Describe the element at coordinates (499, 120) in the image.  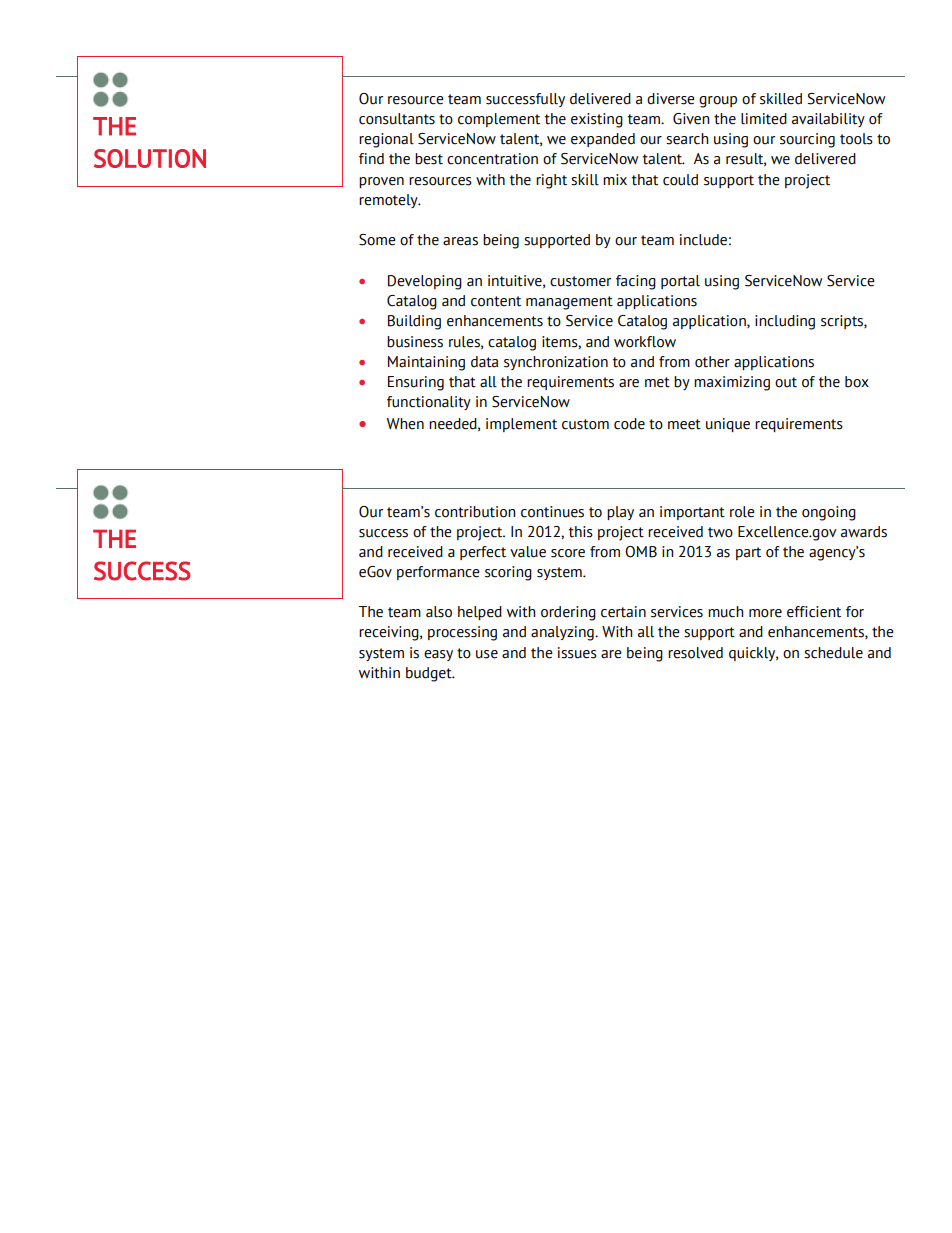
I see `complement` at that location.
